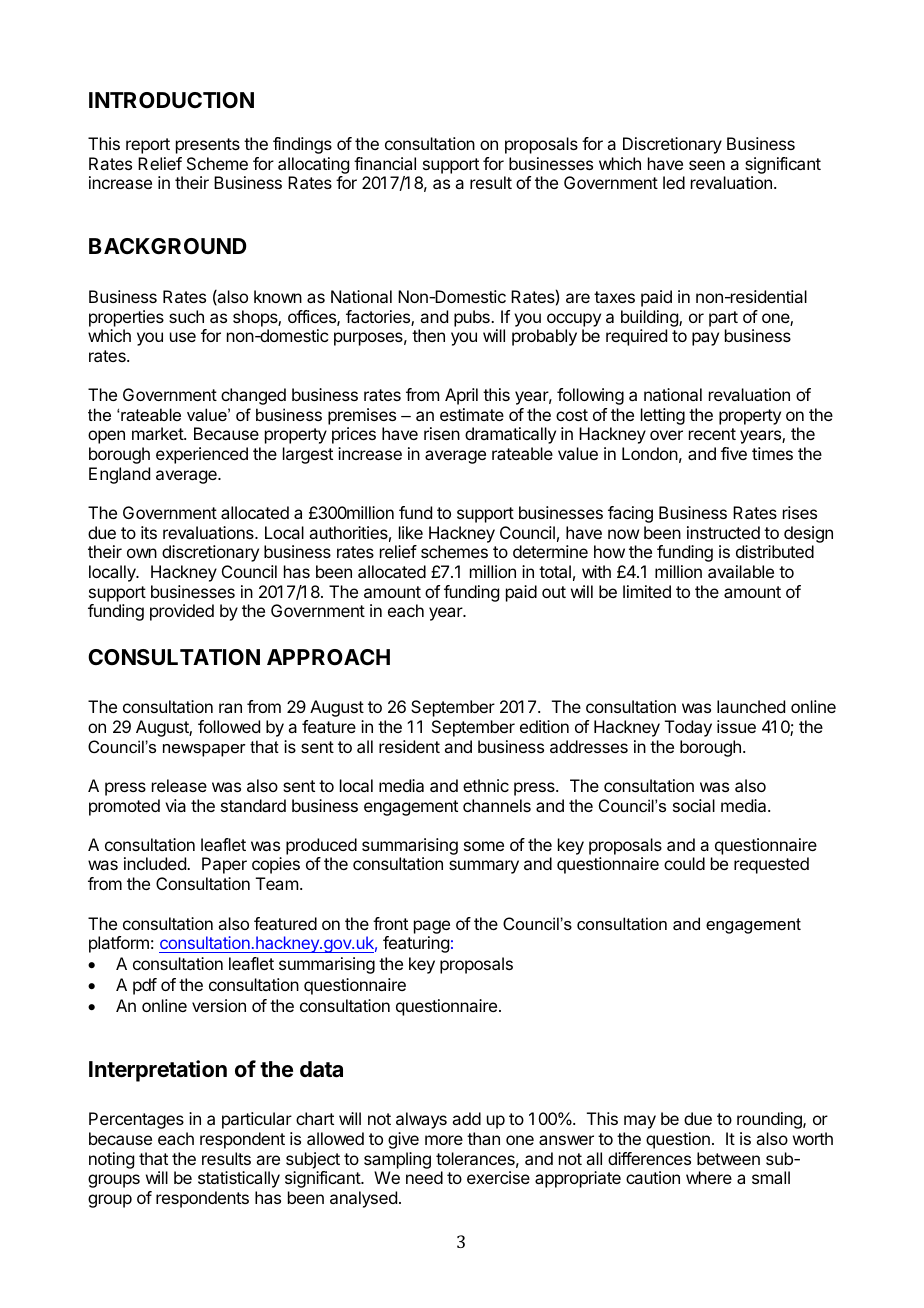 The width and height of the page is (924, 1308). Describe the element at coordinates (148, 146) in the page. I see `report` at that location.
